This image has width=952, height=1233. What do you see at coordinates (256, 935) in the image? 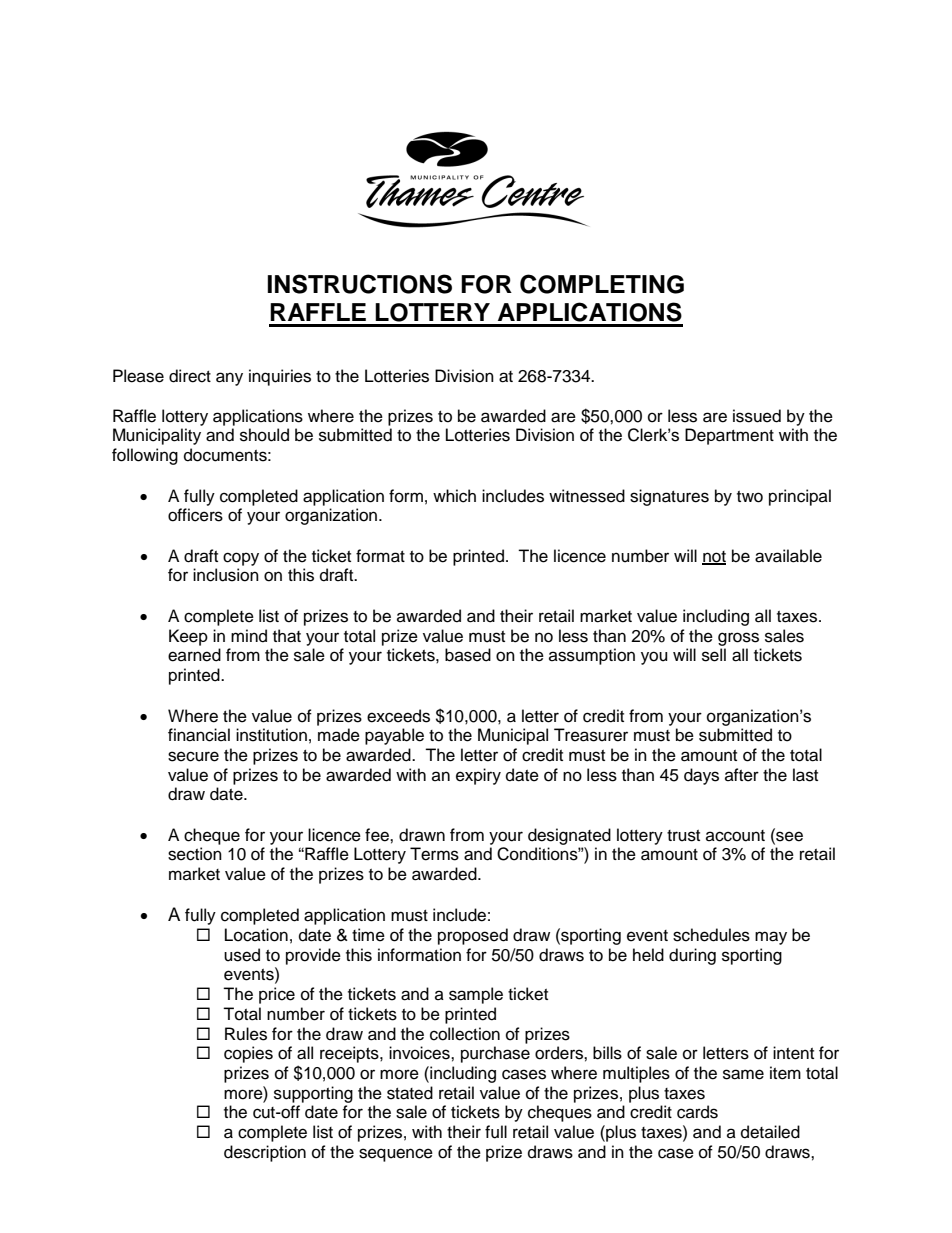
I see `Location` at bounding box center [256, 935].
